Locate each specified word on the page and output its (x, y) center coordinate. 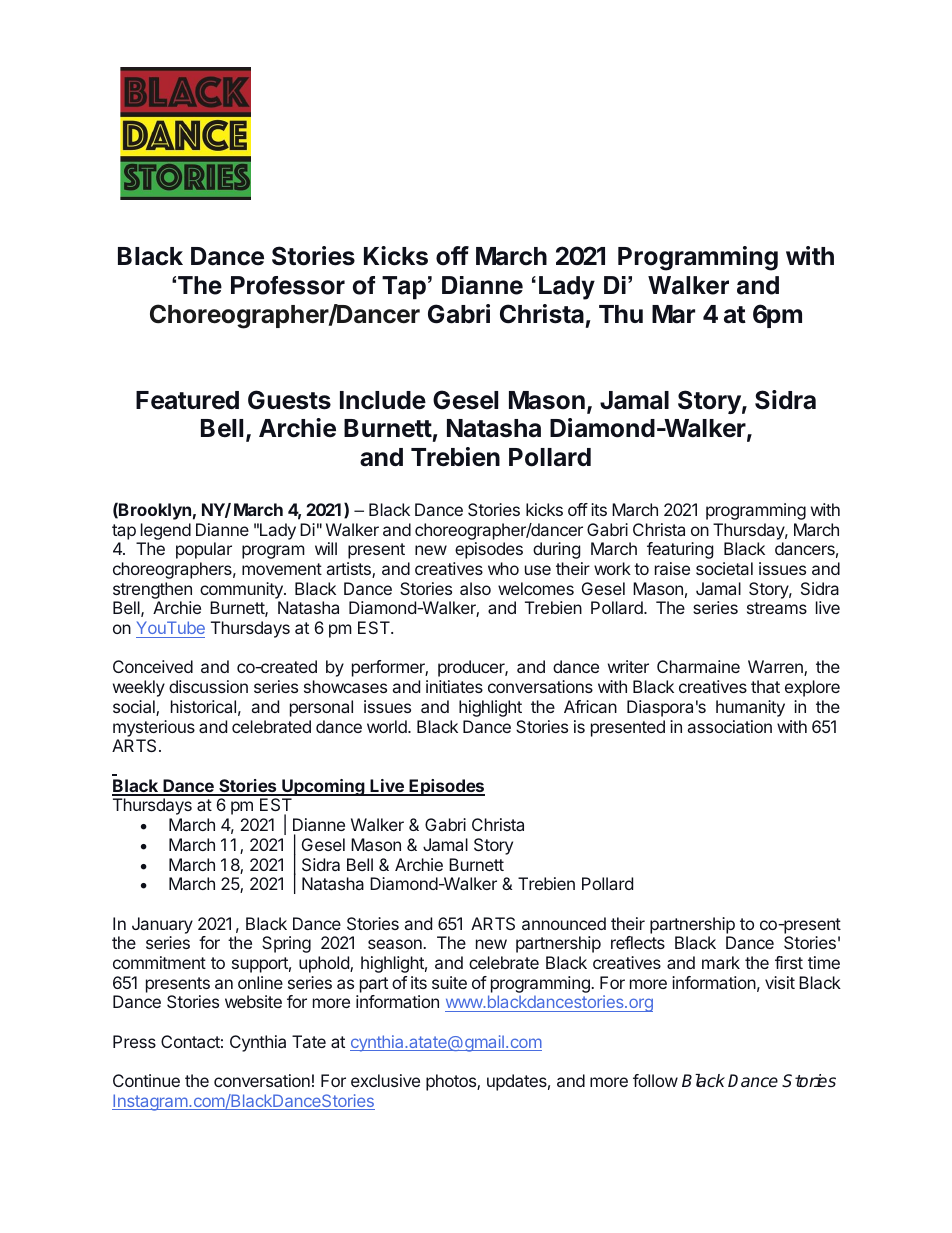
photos (452, 1082)
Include (383, 400)
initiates (454, 686)
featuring (680, 550)
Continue (146, 1080)
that (765, 686)
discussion (208, 686)
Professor (288, 285)
